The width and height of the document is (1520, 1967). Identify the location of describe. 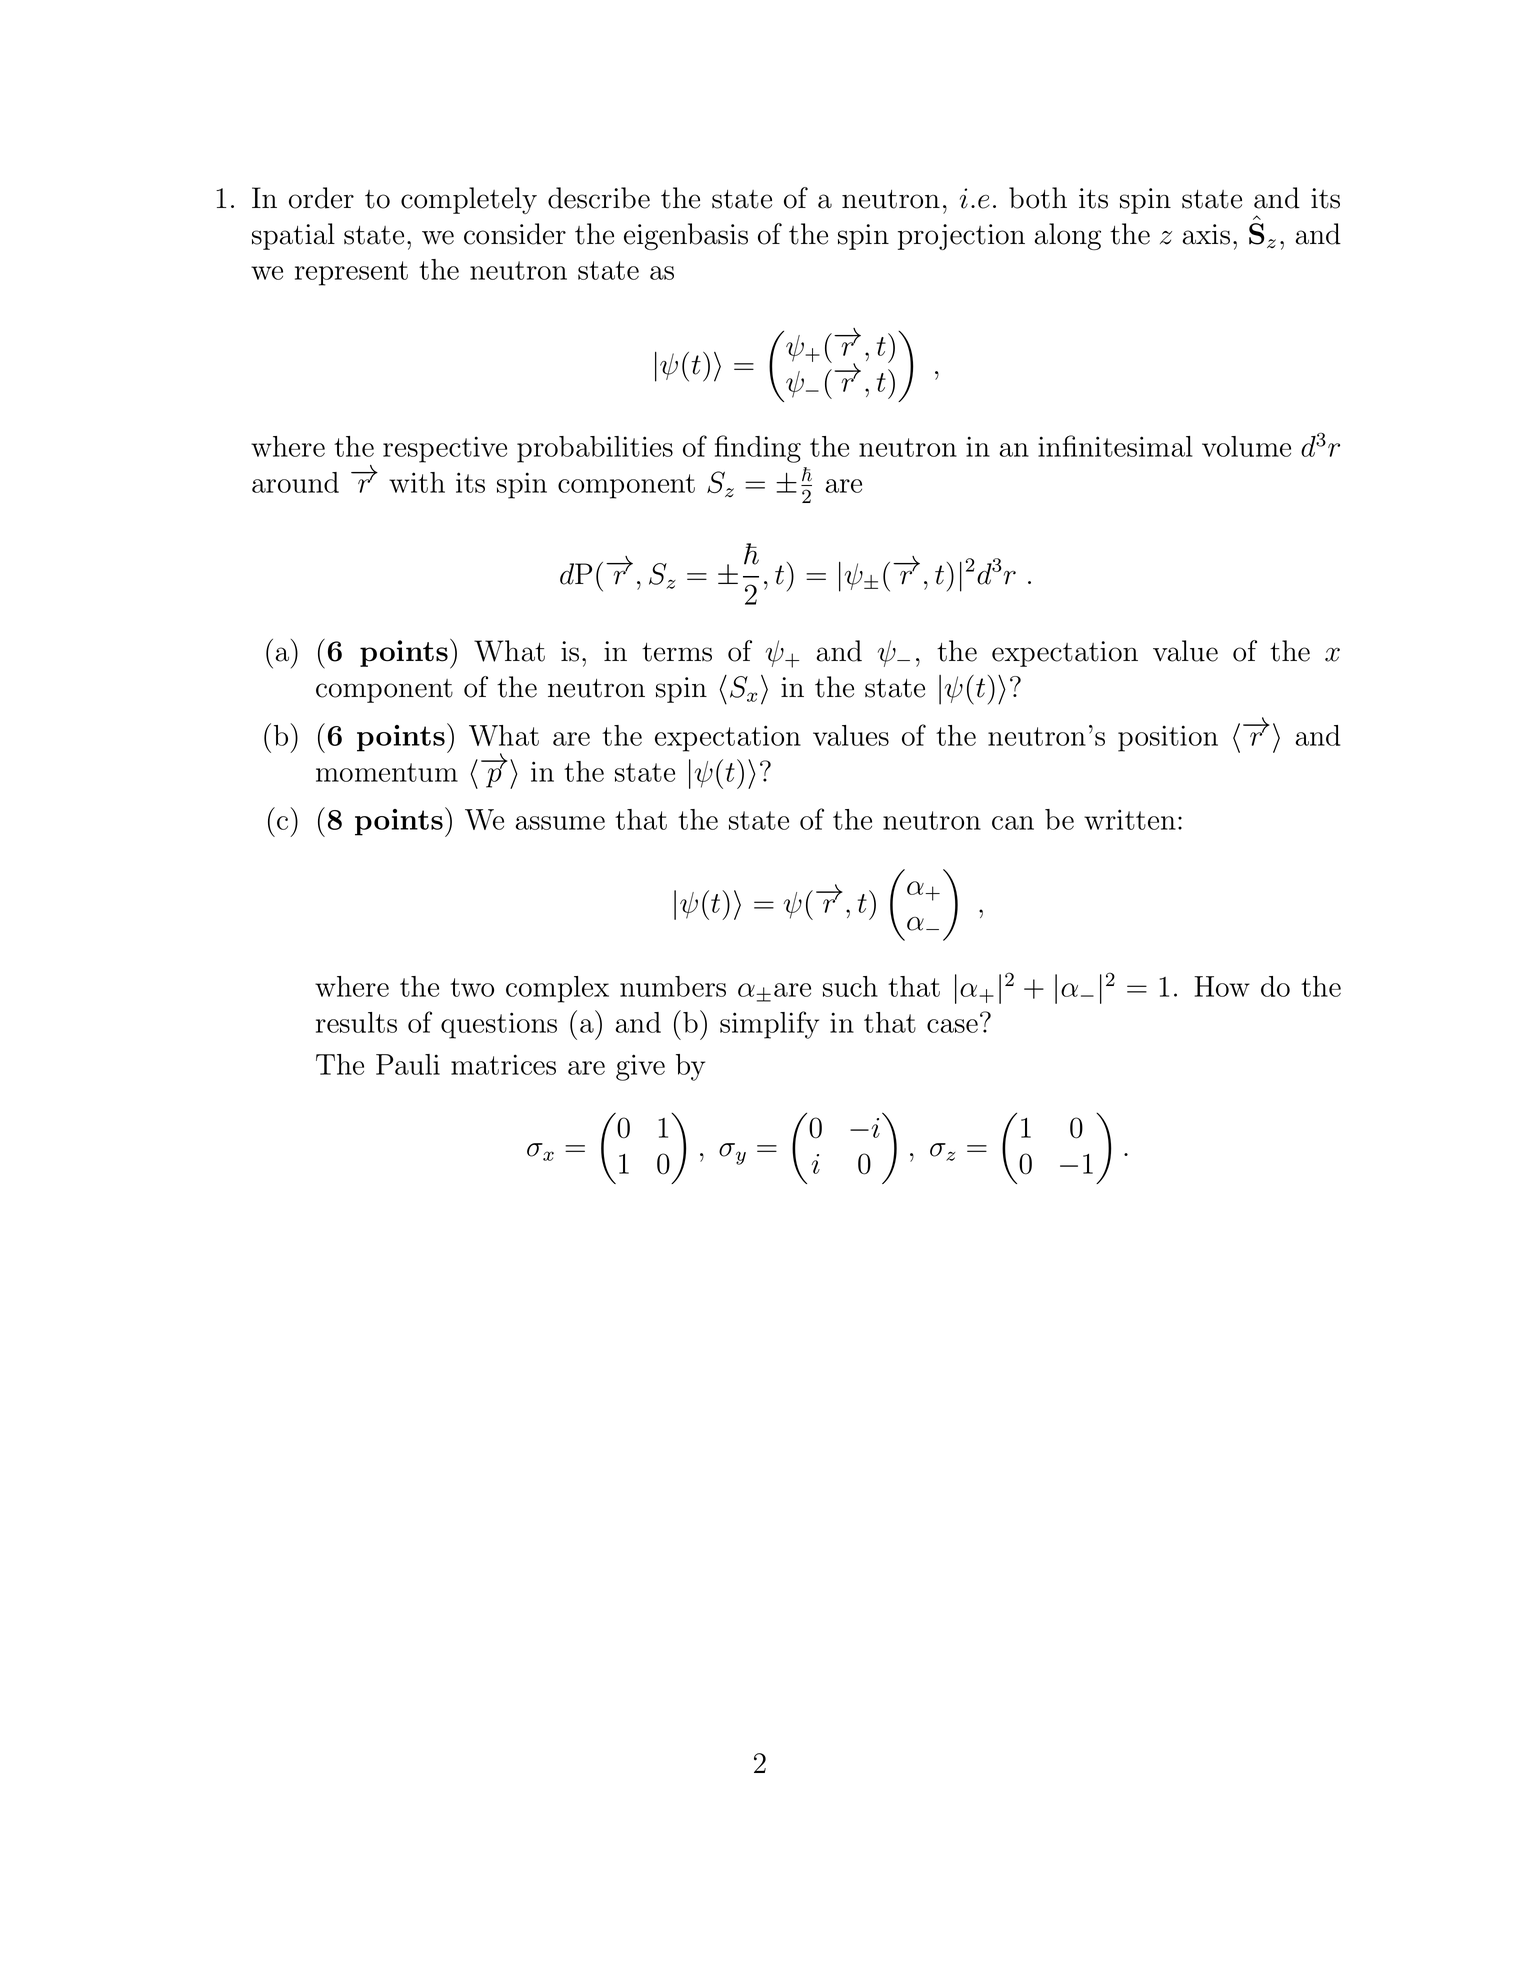
(599, 198).
